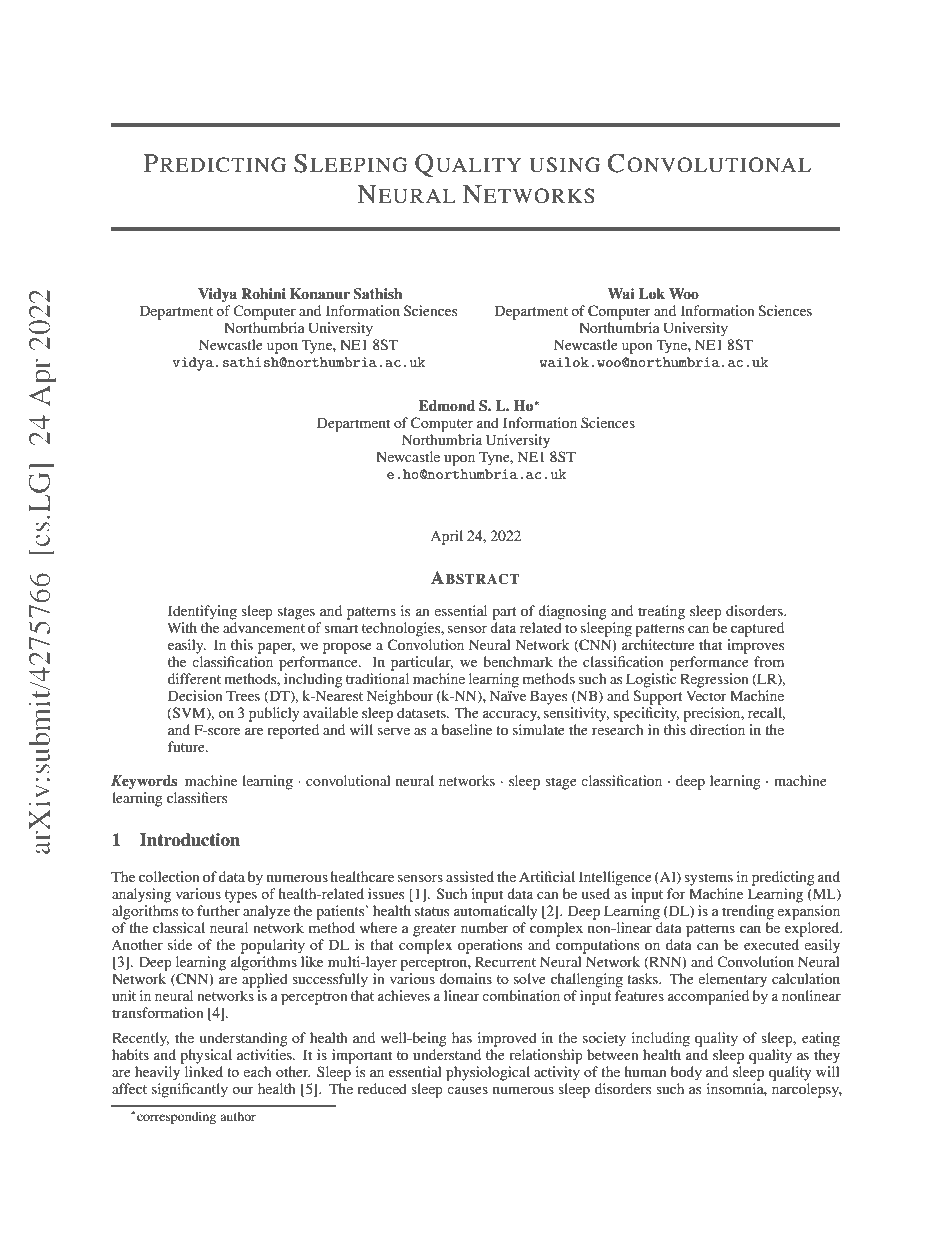  I want to click on USING, so click(564, 165).
